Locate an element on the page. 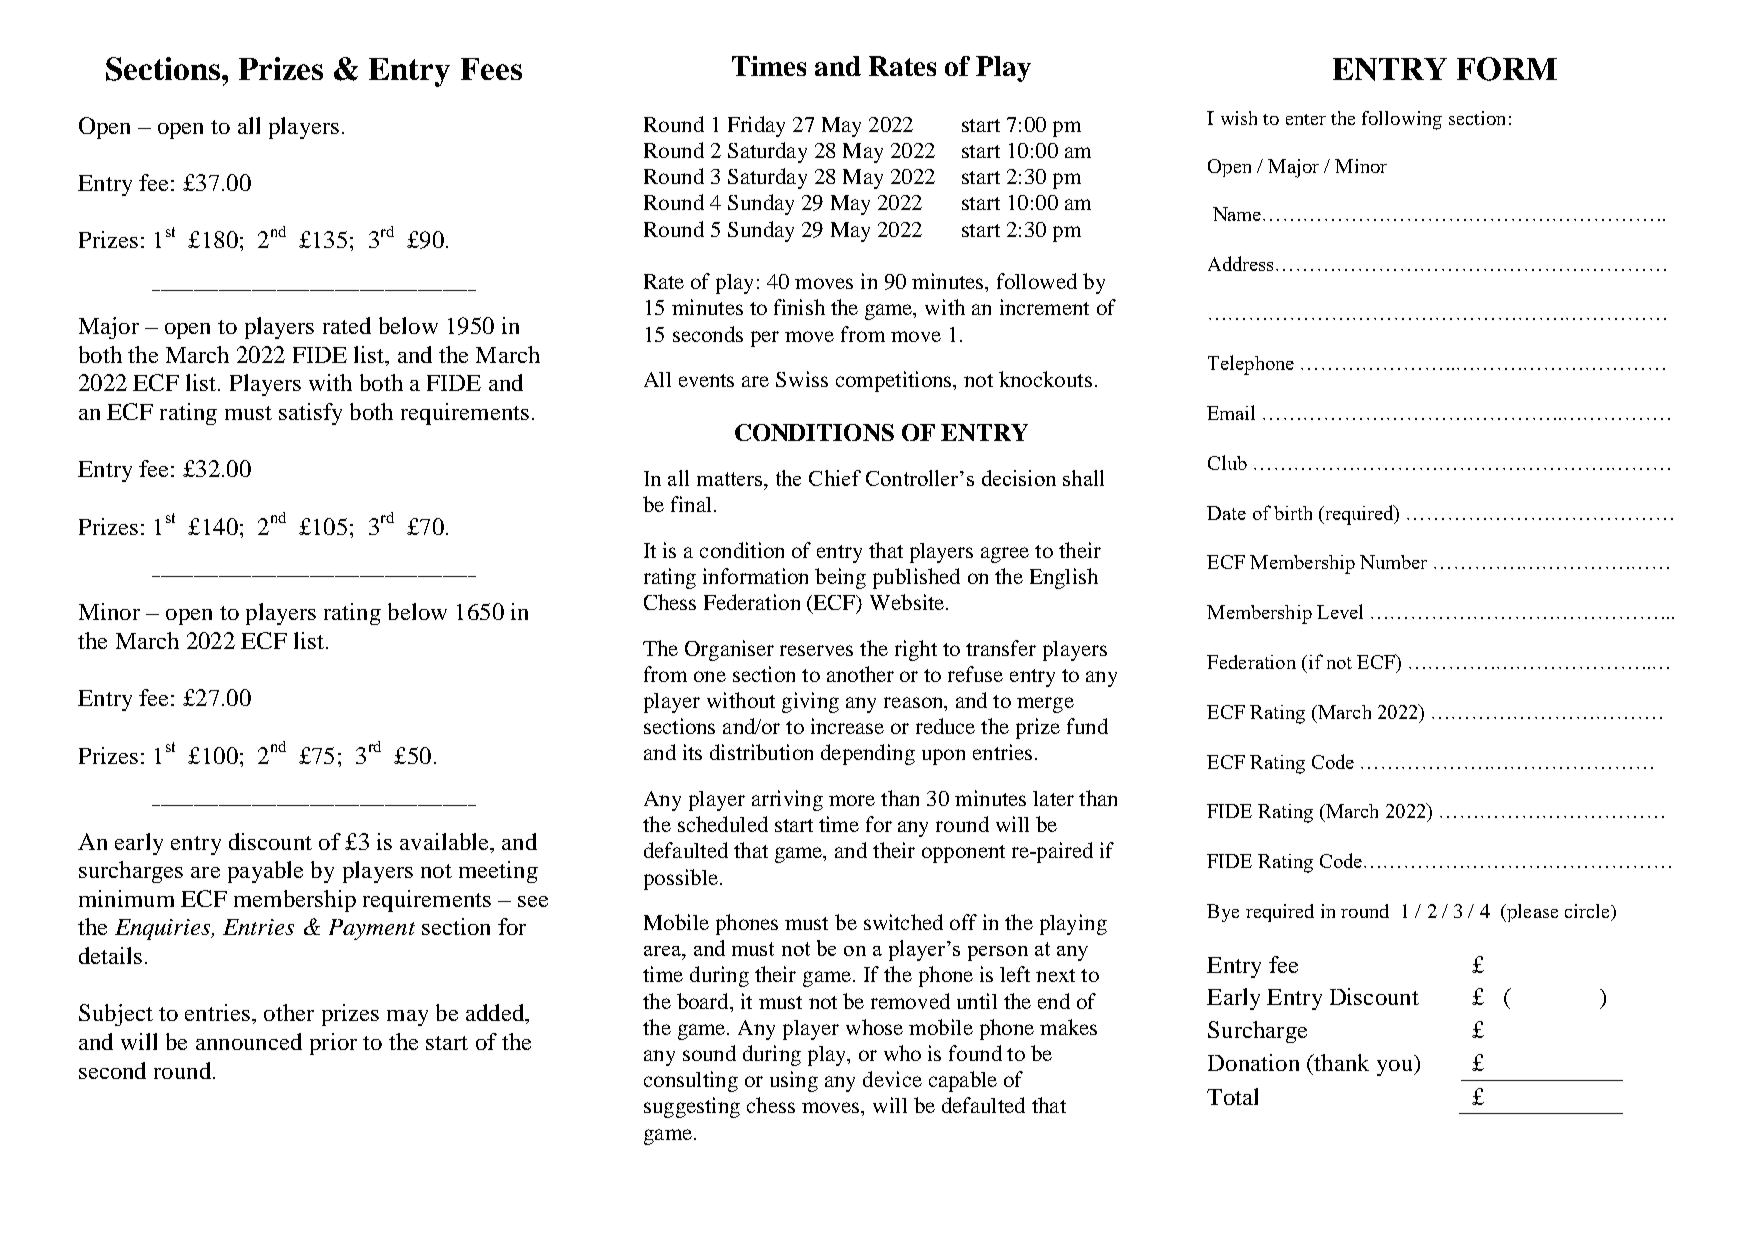 This page has width=1747, height=1235. Friday is located at coordinates (756, 126).
